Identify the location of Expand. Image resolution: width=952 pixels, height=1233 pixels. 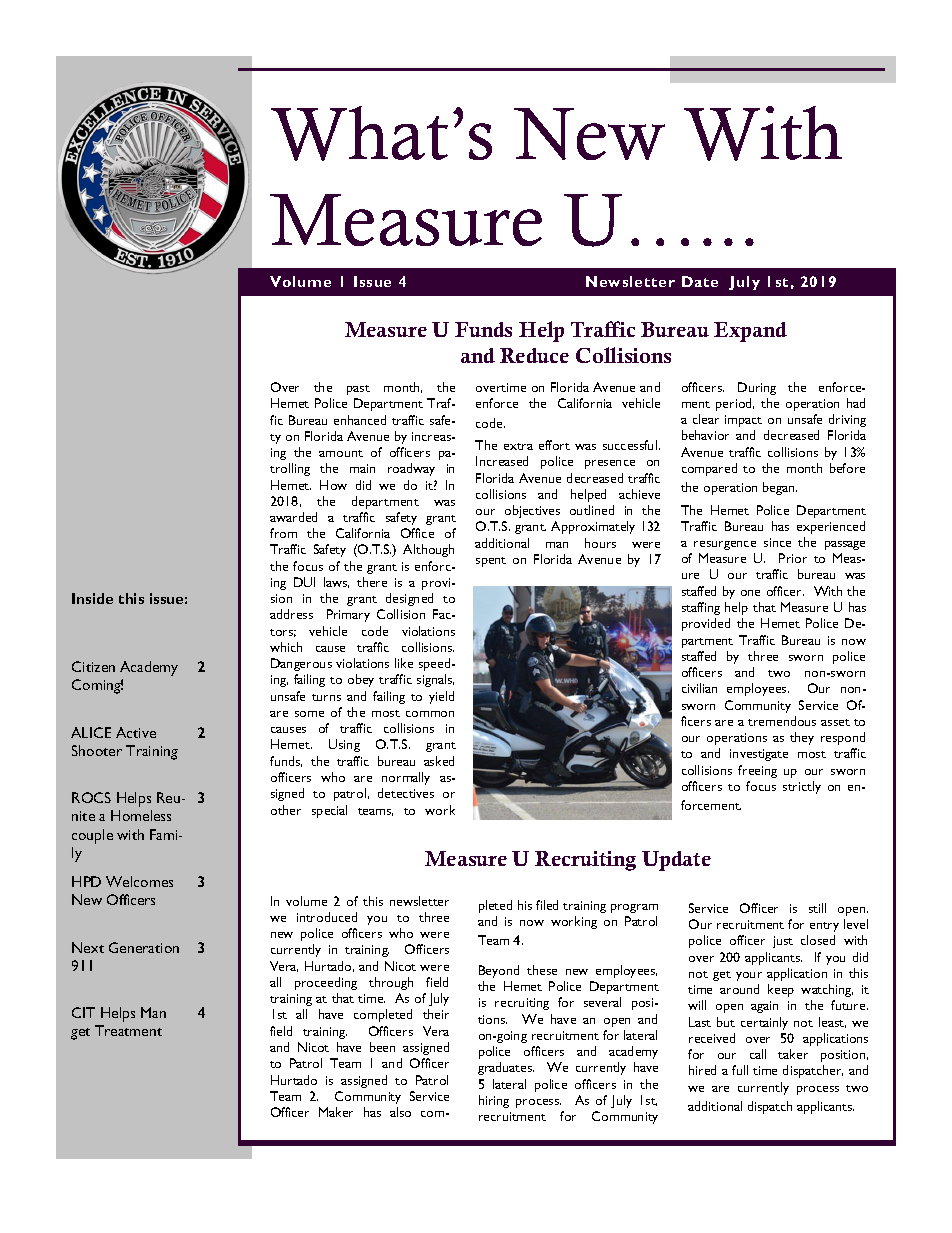
(750, 332).
